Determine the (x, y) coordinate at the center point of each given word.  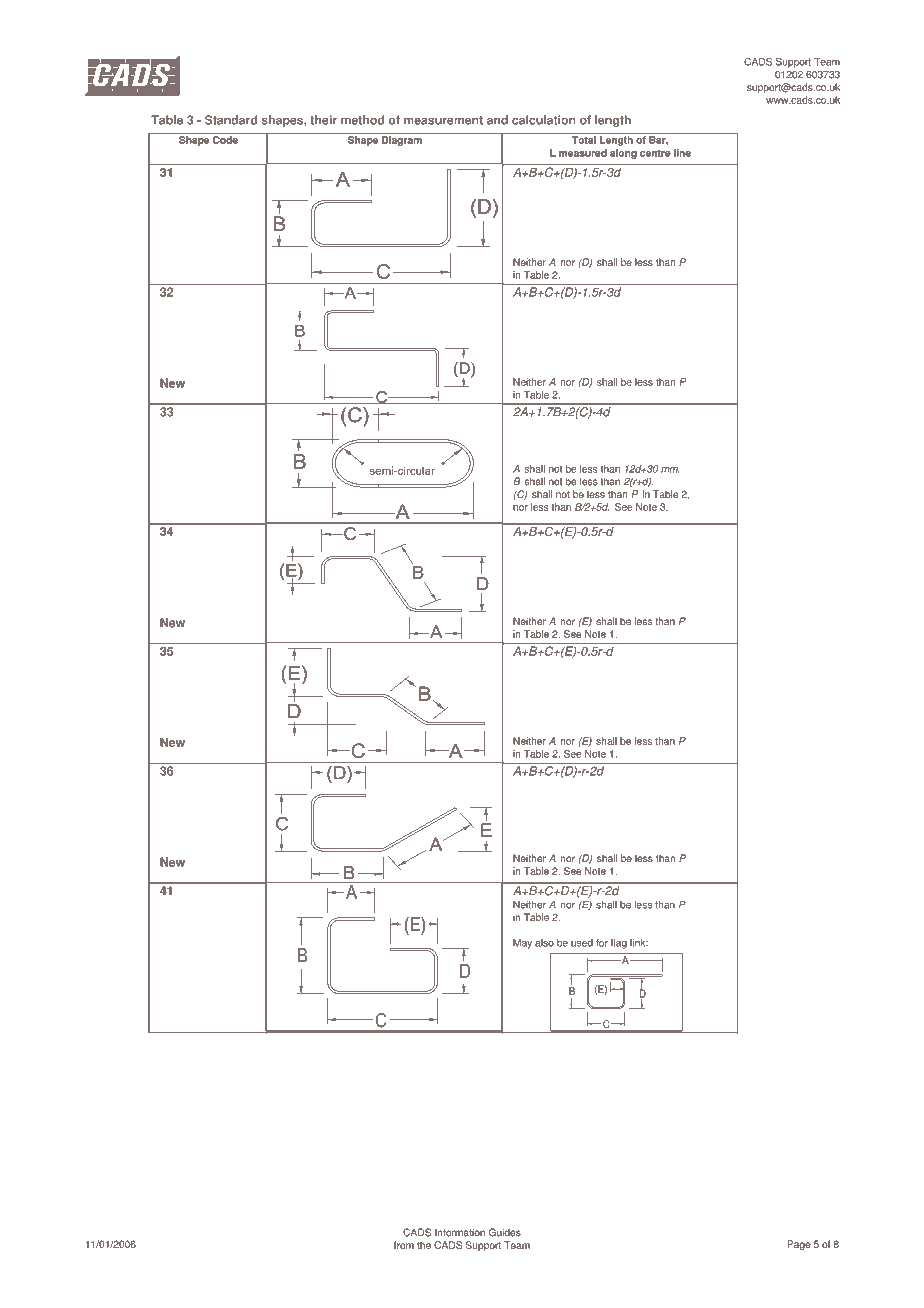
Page (799, 1245)
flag (619, 944)
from (404, 1245)
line (682, 153)
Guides (505, 1232)
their (323, 120)
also (544, 943)
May (522, 944)
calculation (544, 120)
